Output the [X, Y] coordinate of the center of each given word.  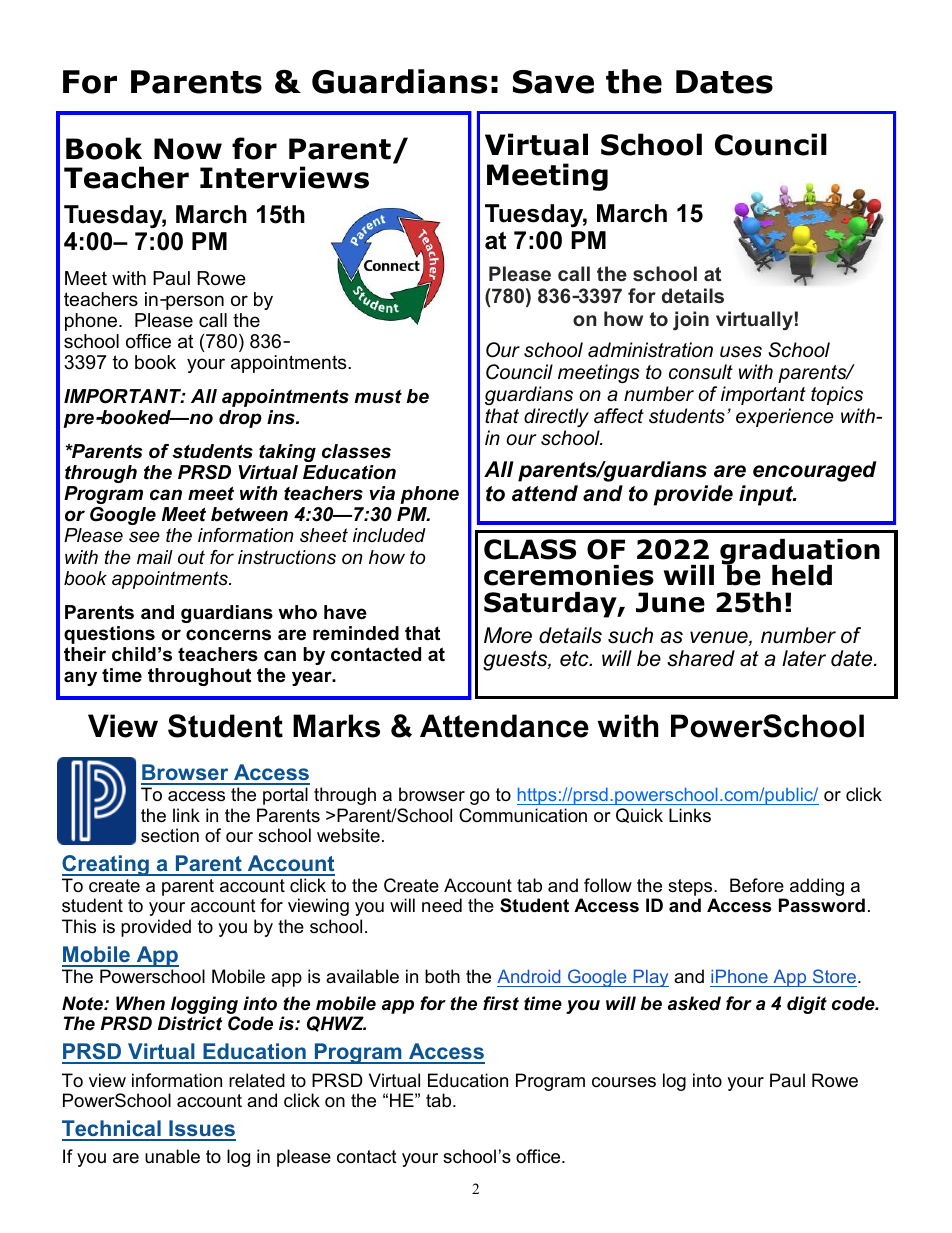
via [382, 493]
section [170, 835]
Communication [523, 815]
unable [172, 1156]
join [691, 320]
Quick [639, 815]
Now [188, 149]
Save [553, 82]
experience [785, 417]
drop [240, 419]
